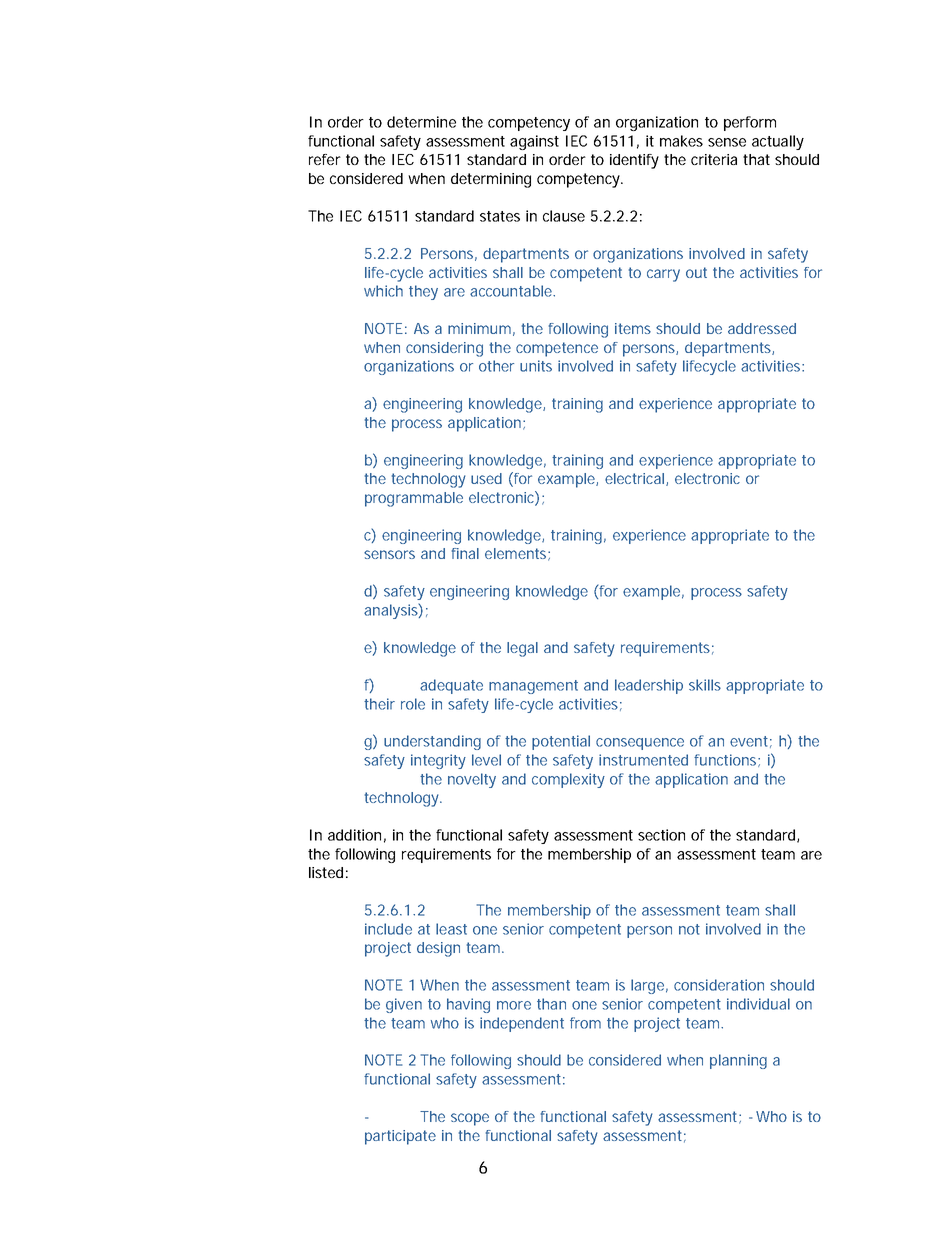 The width and height of the screenshot is (952, 1233). What do you see at coordinates (762, 328) in the screenshot?
I see `addressed` at bounding box center [762, 328].
